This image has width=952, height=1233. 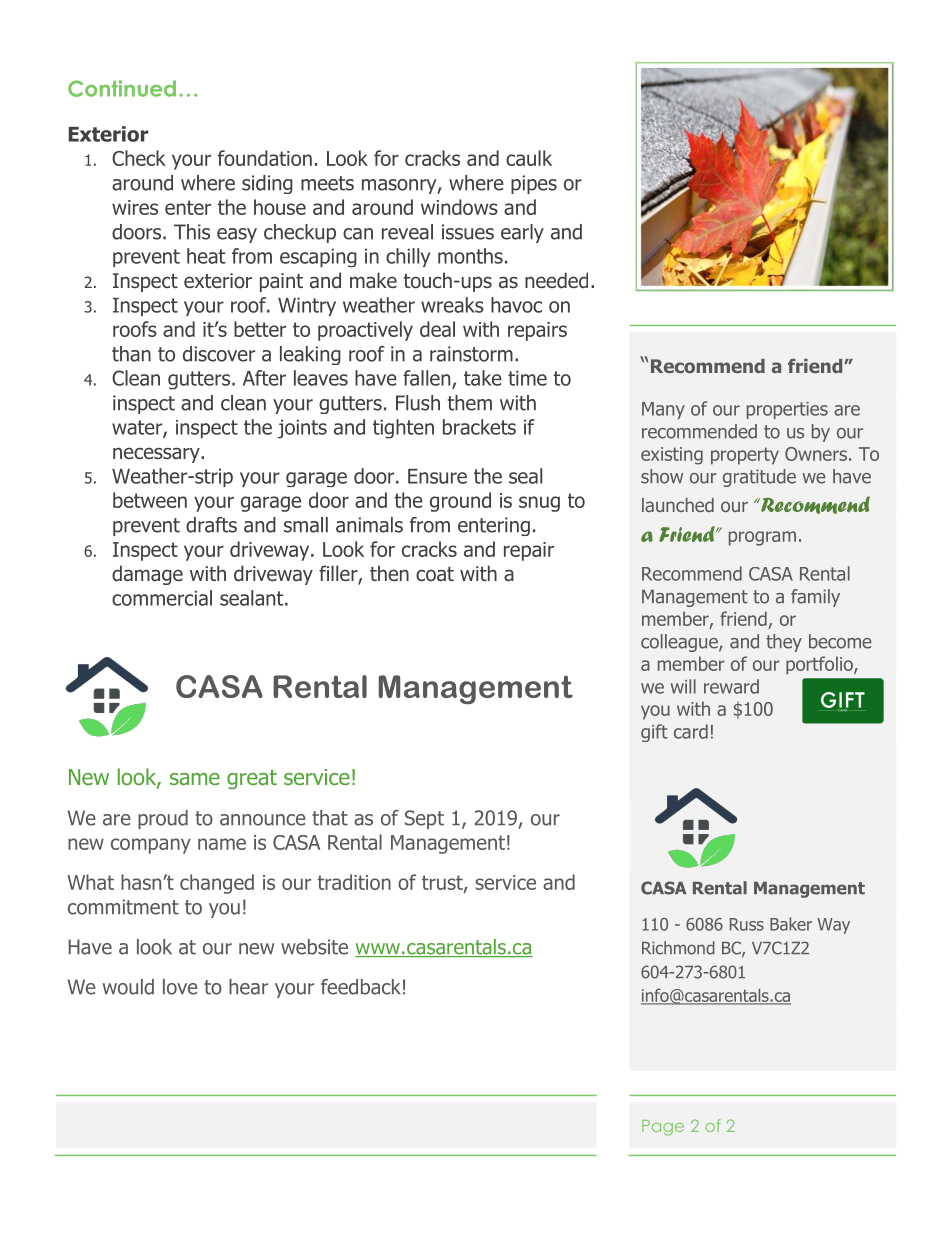 What do you see at coordinates (180, 987) in the image?
I see `love` at bounding box center [180, 987].
